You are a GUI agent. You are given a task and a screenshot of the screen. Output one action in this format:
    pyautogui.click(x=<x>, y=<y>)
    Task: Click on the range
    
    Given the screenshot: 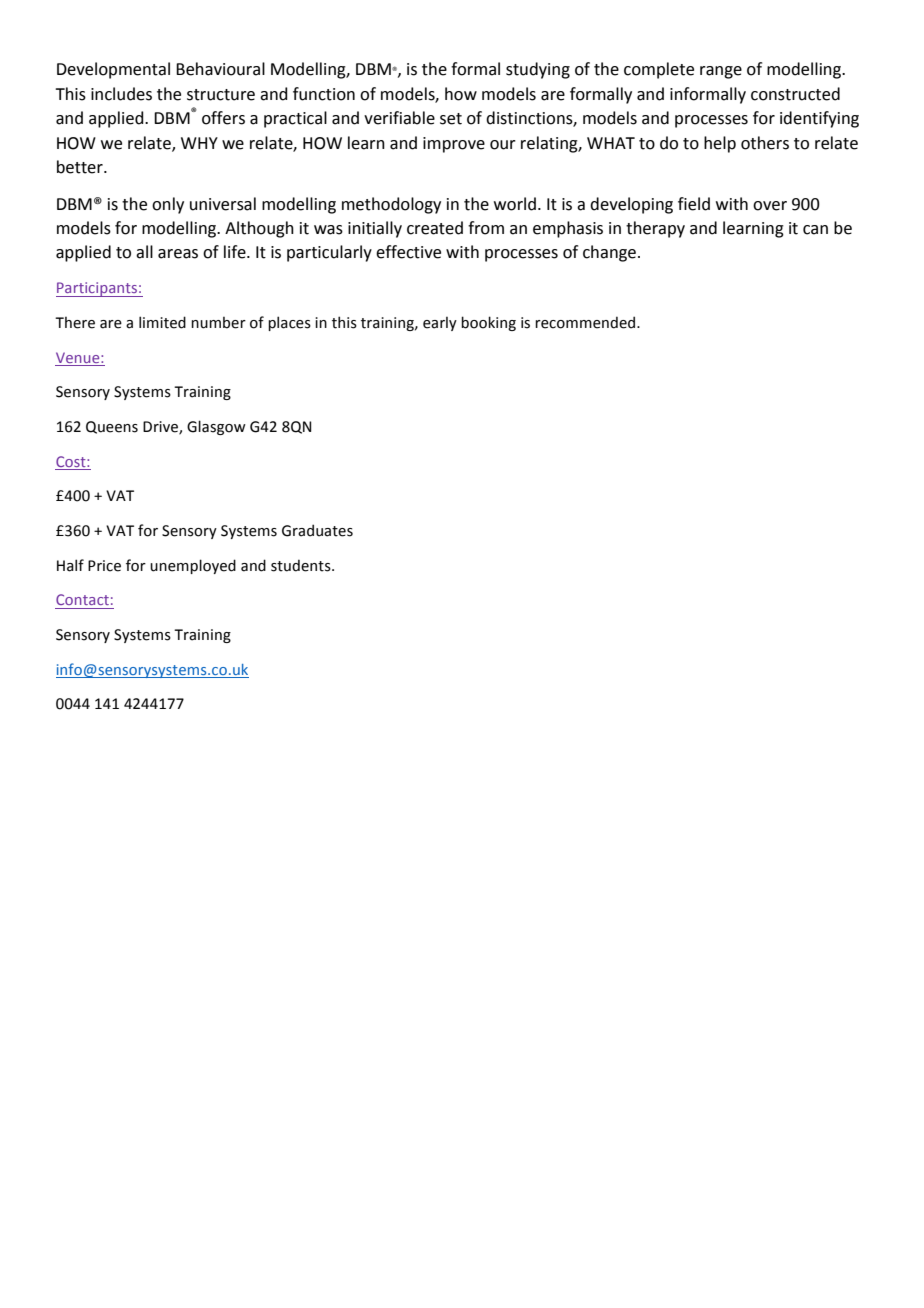 What is the action you would take?
    pyautogui.click(x=721, y=72)
